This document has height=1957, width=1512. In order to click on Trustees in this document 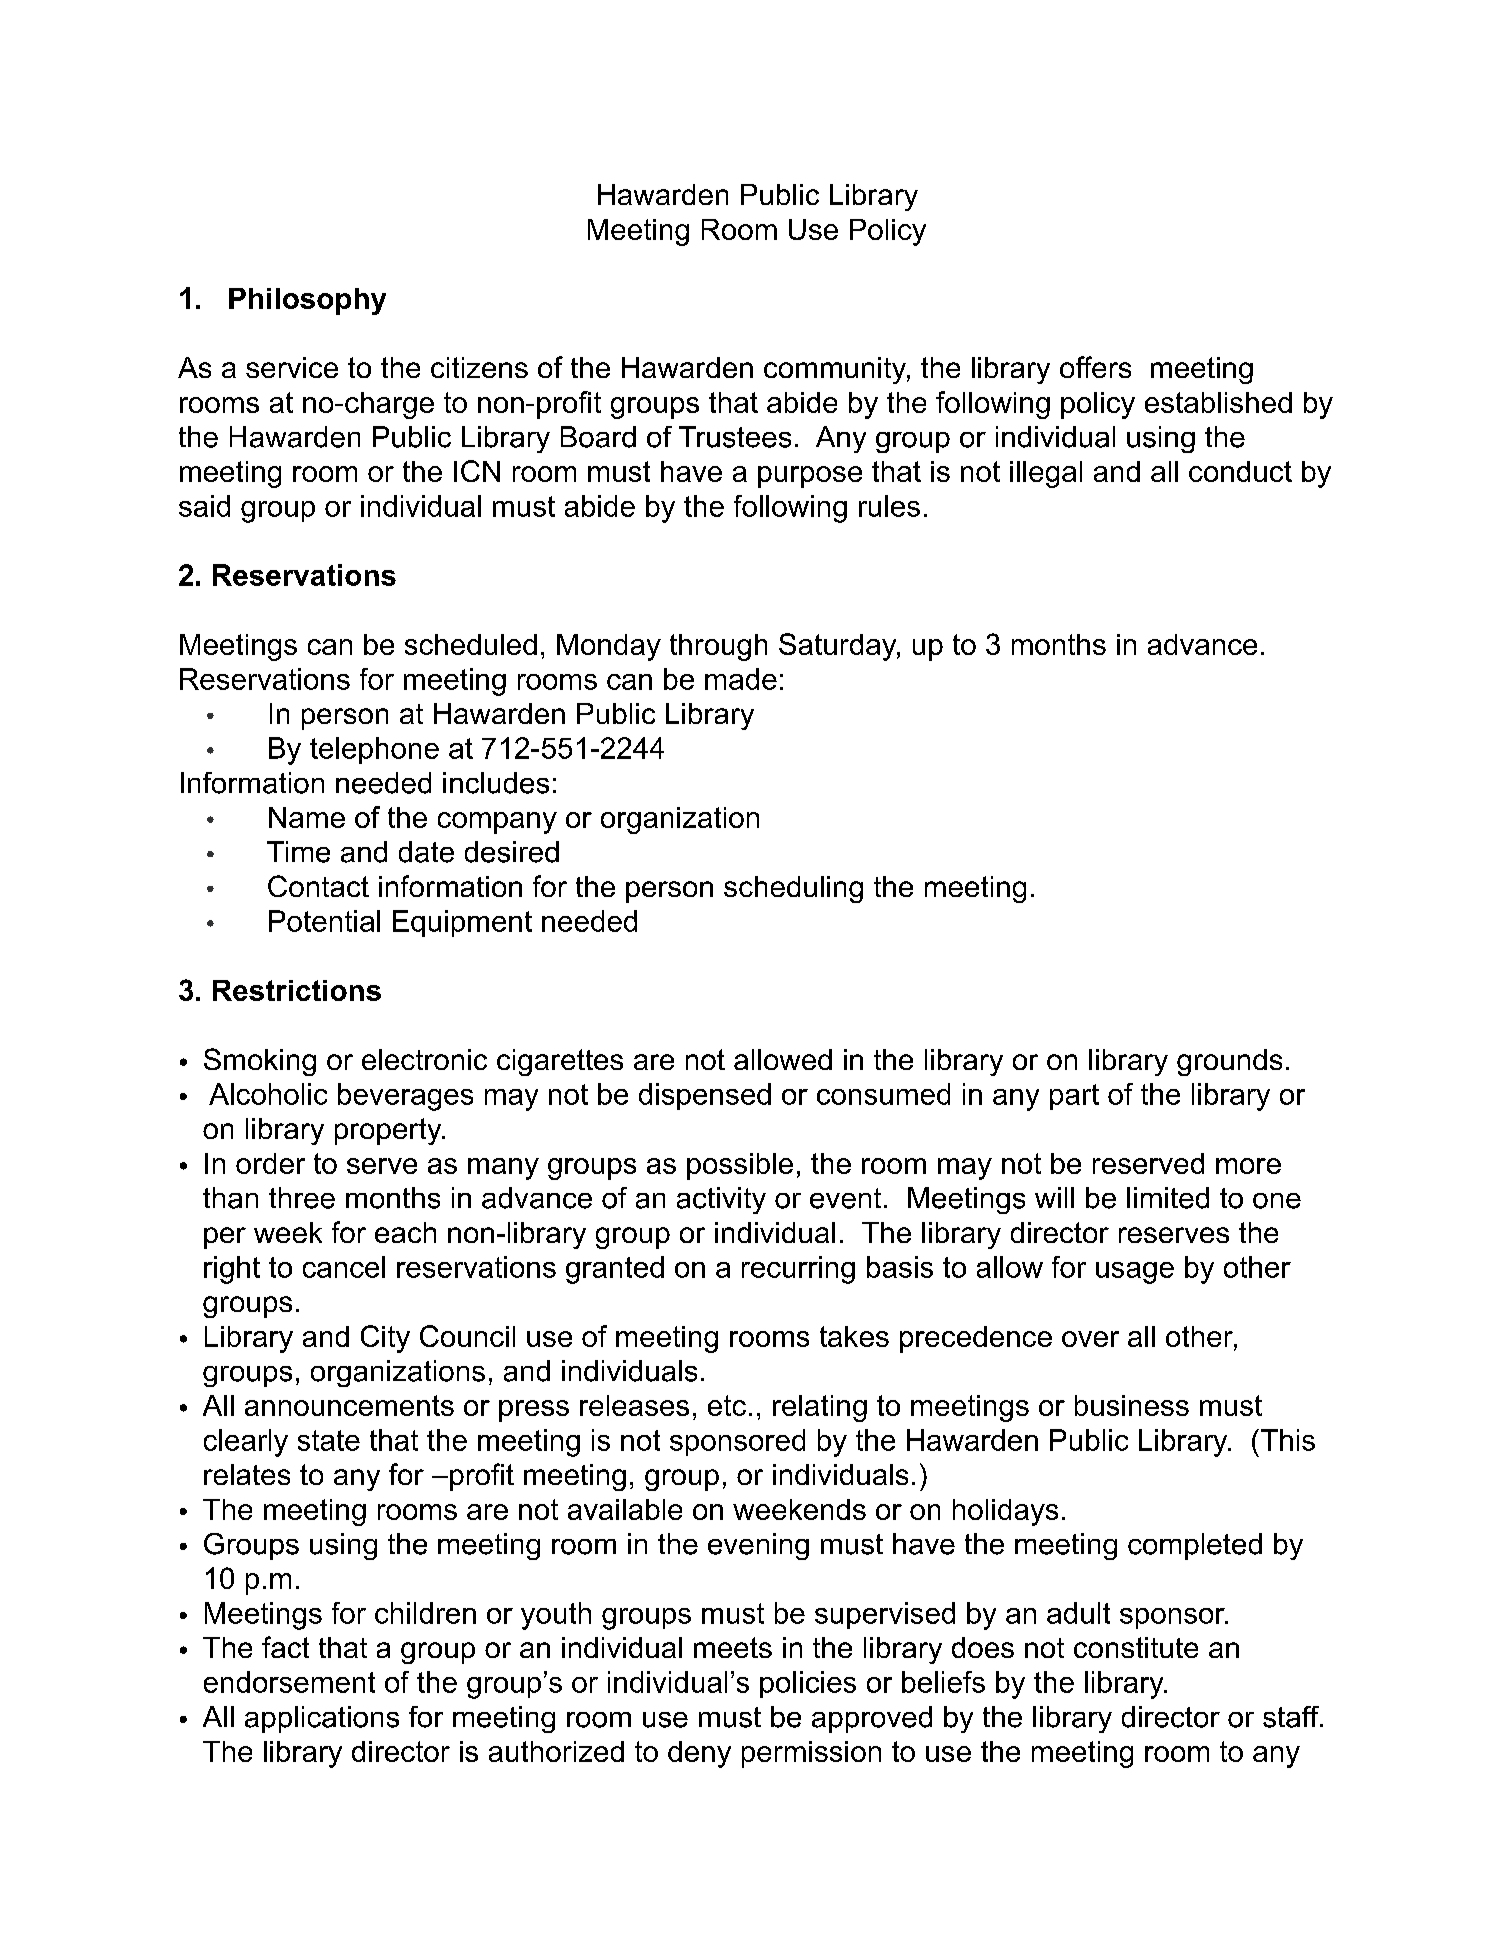, I will do `click(735, 437)`.
